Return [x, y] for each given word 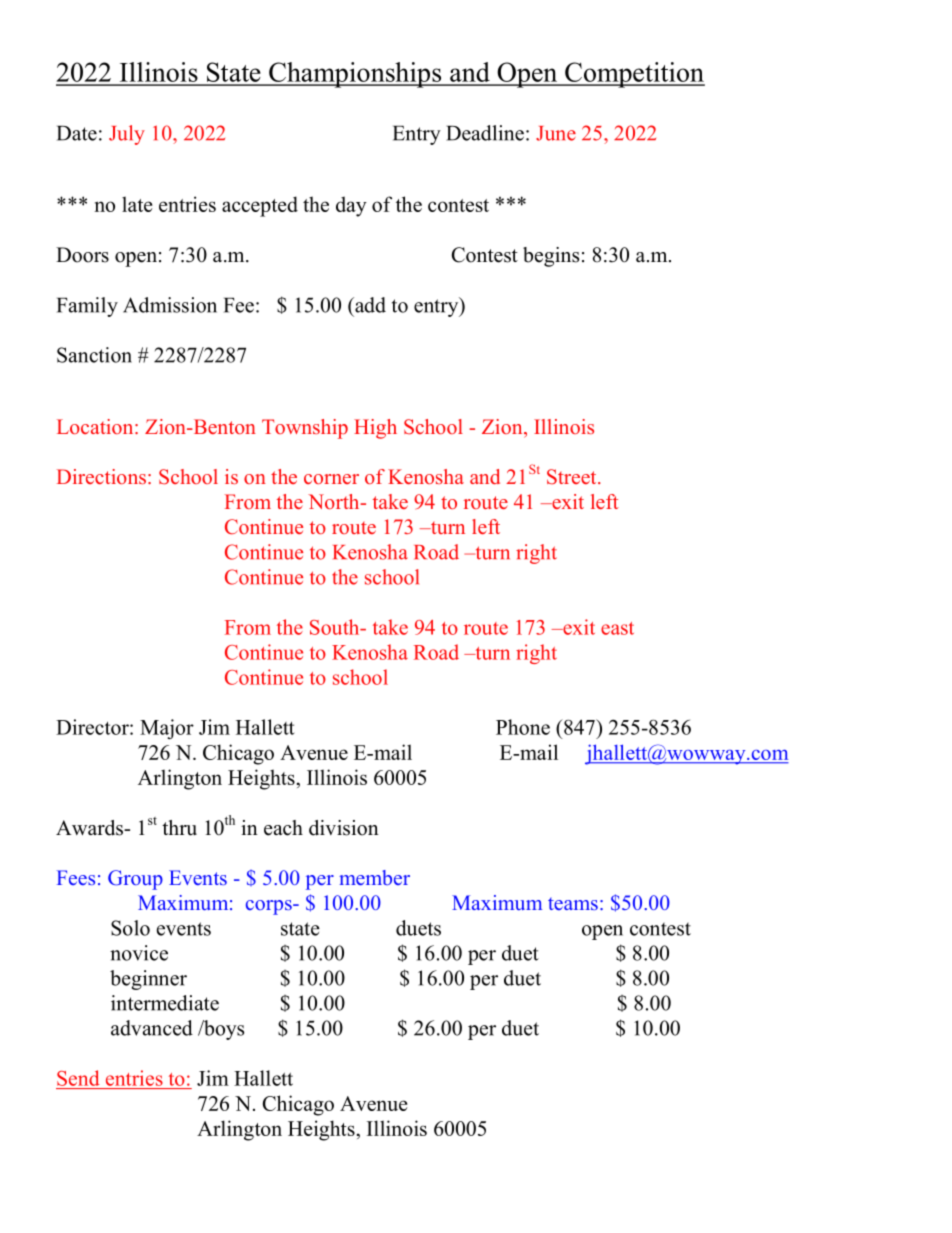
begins [551, 257]
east [617, 628]
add [369, 305]
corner [331, 479]
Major [167, 729]
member [374, 877]
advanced [152, 1028]
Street [573, 477]
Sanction [94, 355]
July [127, 135]
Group [135, 880]
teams [573, 904]
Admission [170, 305]
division [344, 828]
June [556, 133]
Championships [355, 75]
